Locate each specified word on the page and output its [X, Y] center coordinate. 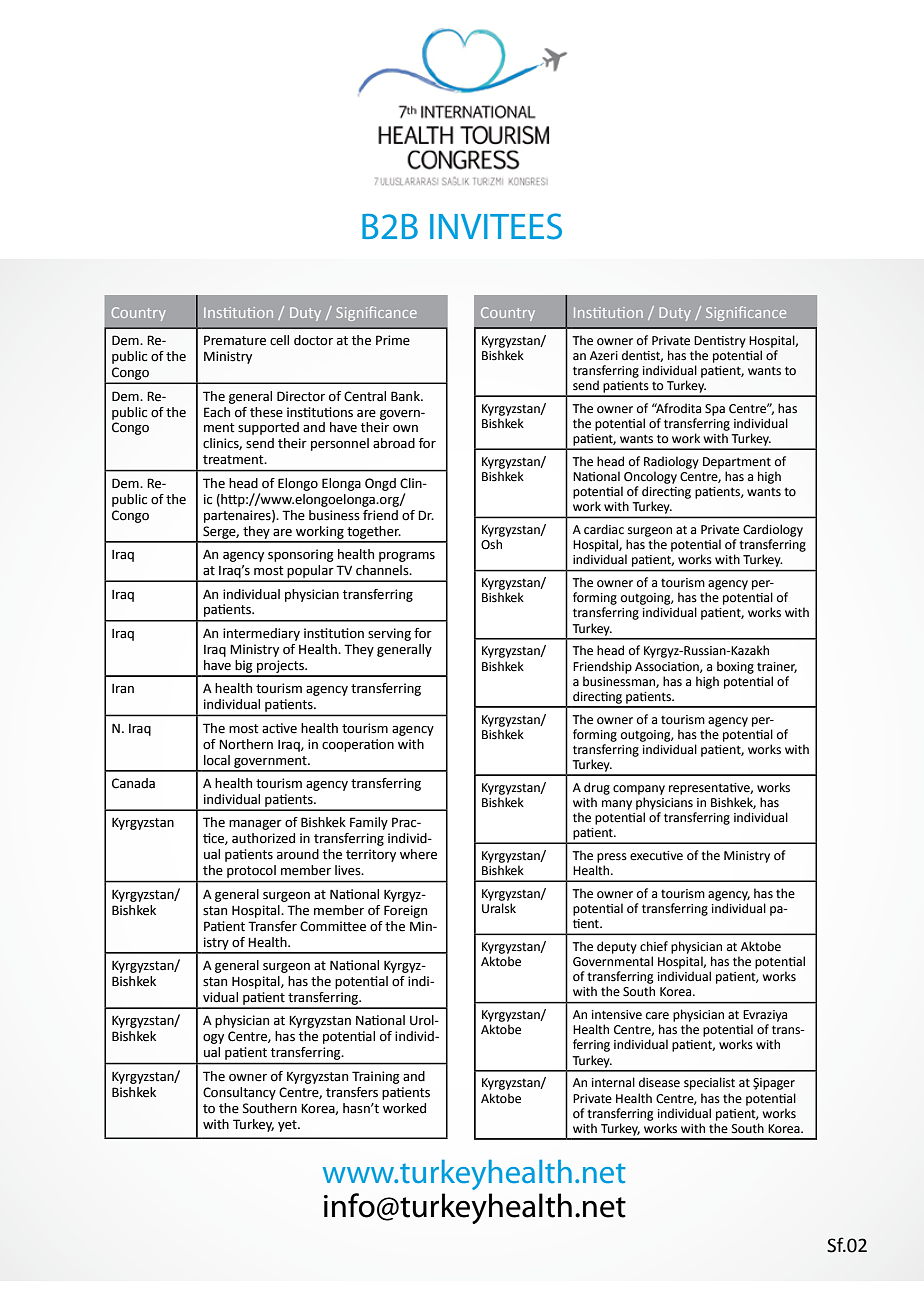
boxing [735, 667]
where [418, 854]
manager [255, 825]
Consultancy [239, 1093]
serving [389, 634]
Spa [715, 410]
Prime [393, 340]
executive [656, 856]
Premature [235, 340]
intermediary [261, 634]
